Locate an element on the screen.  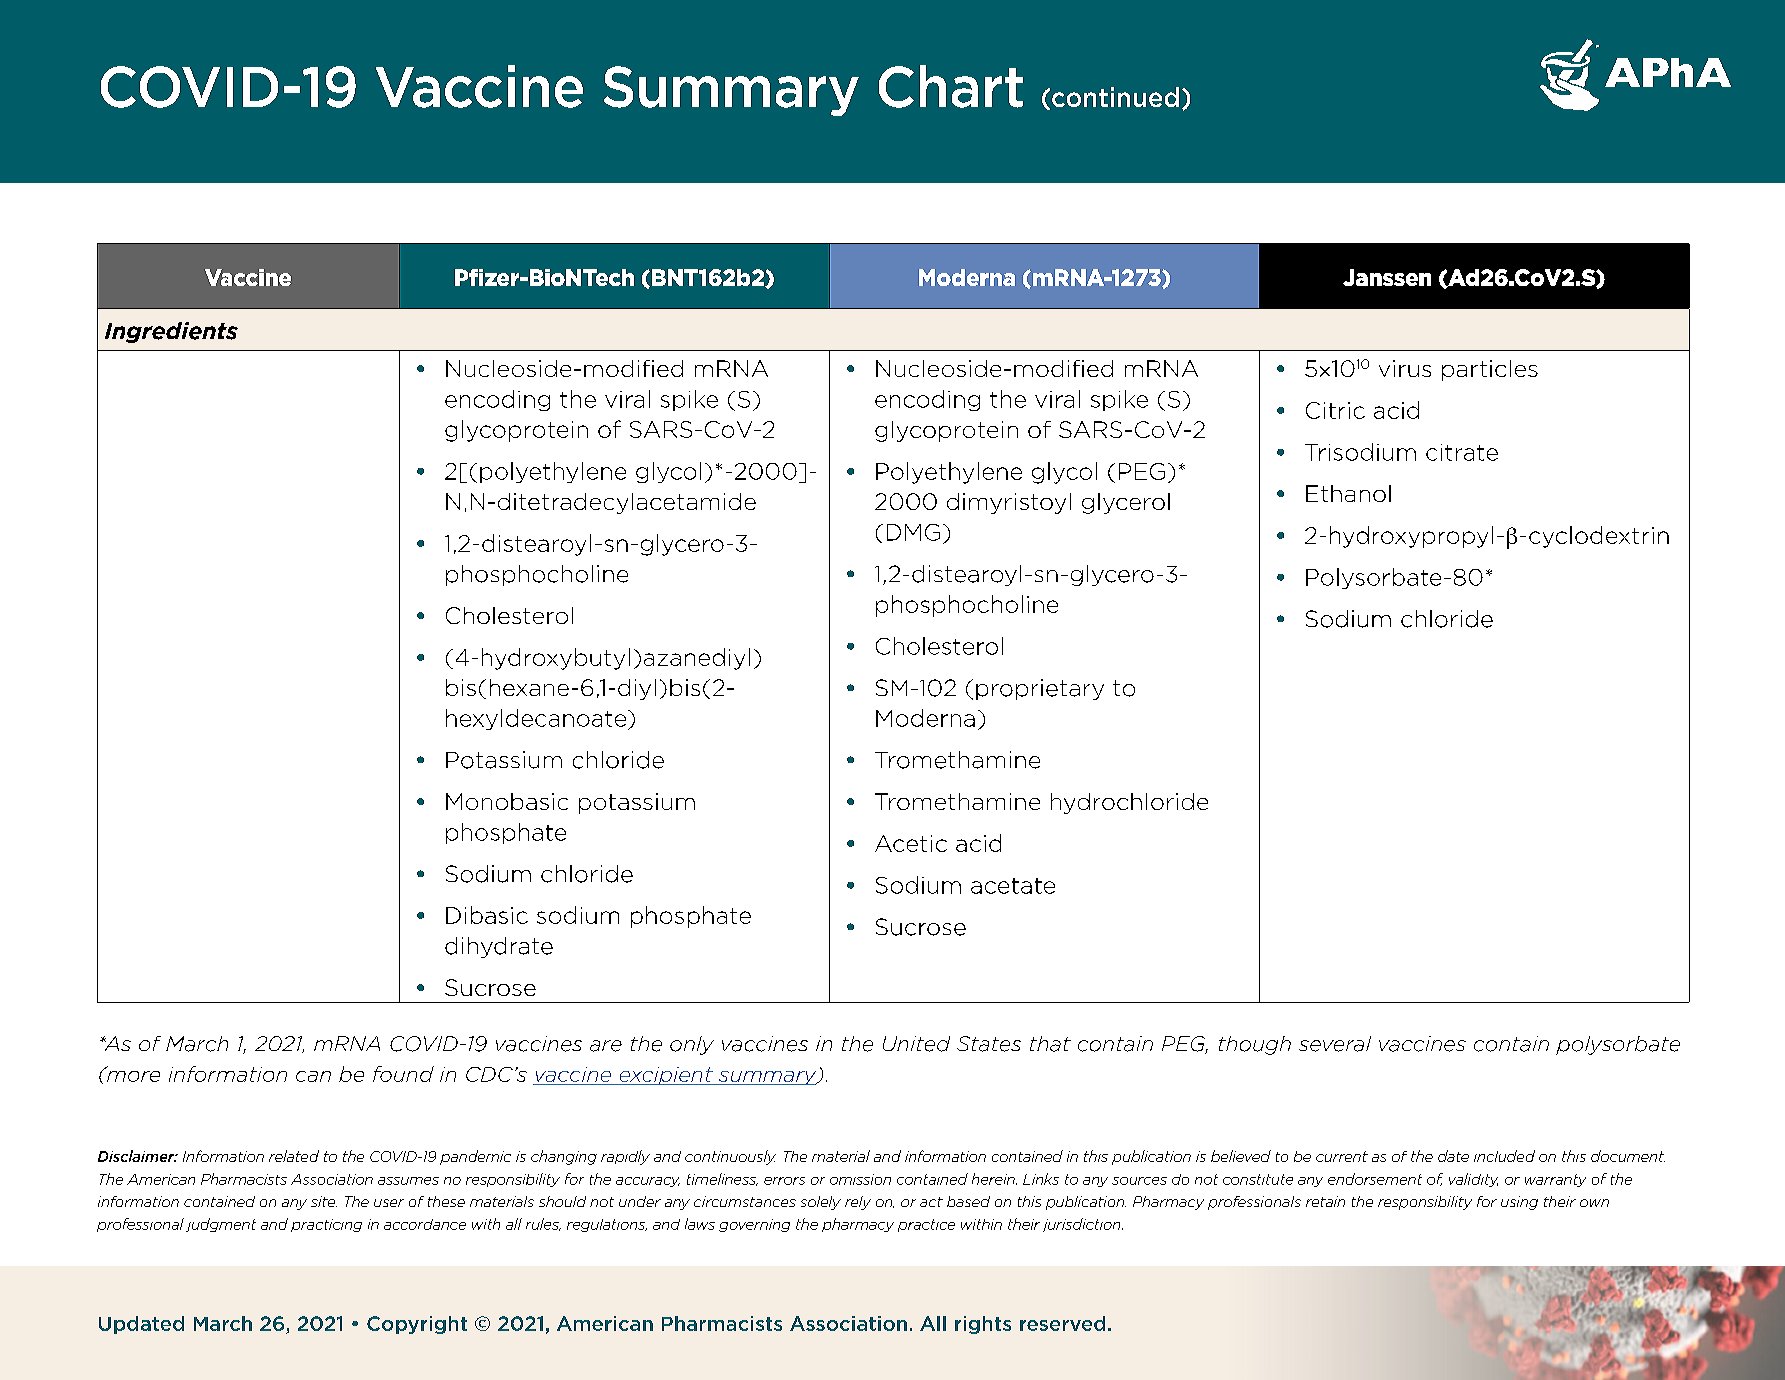
several is located at coordinates (1335, 1044).
